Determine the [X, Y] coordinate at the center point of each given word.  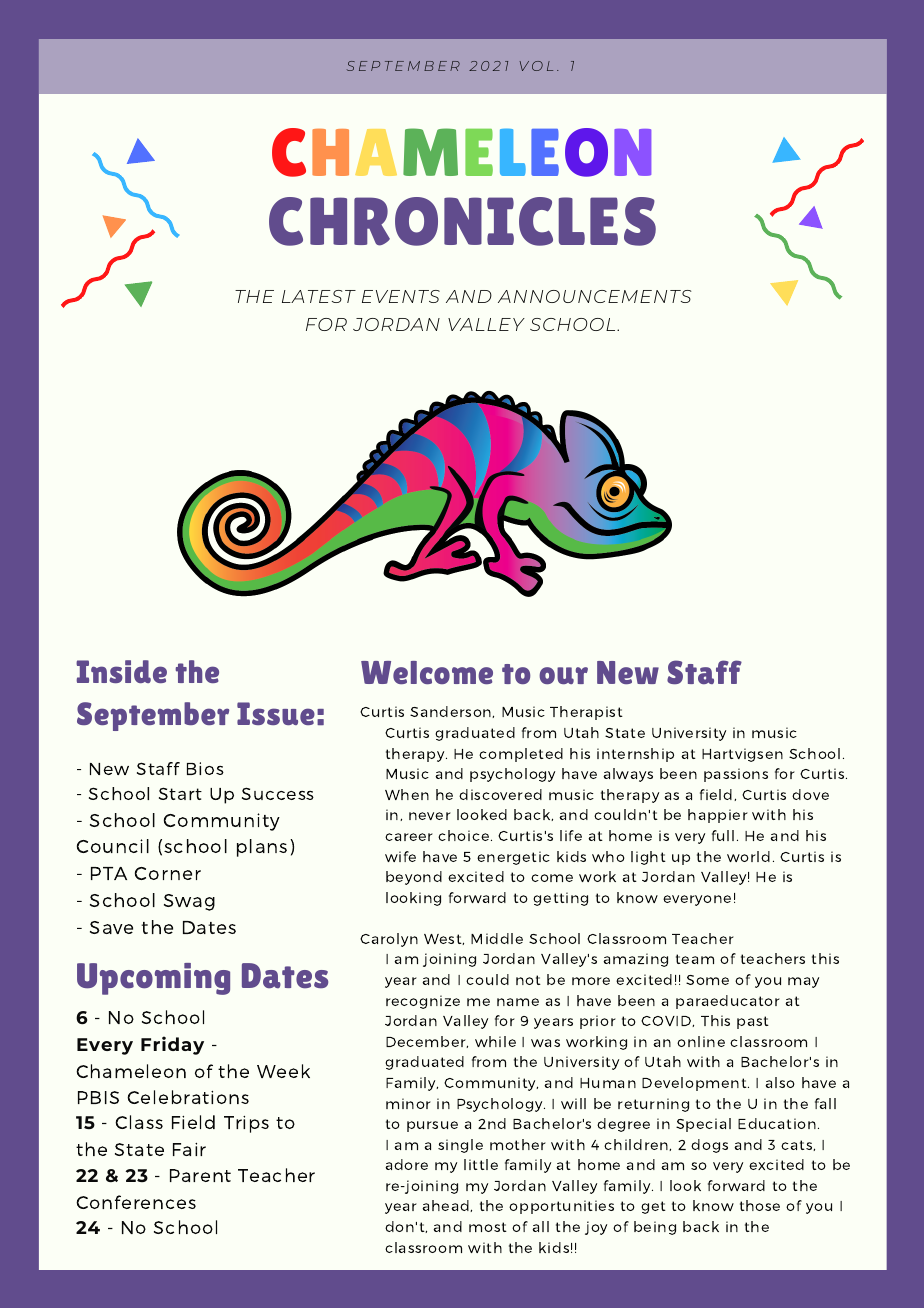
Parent [200, 1175]
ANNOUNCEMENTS [594, 296]
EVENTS [401, 296]
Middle [497, 938]
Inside [121, 671]
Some [707, 980]
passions [736, 775]
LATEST [319, 296]
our [563, 675]
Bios [205, 768]
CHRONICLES [462, 221]
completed [521, 755]
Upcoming [153, 979]
